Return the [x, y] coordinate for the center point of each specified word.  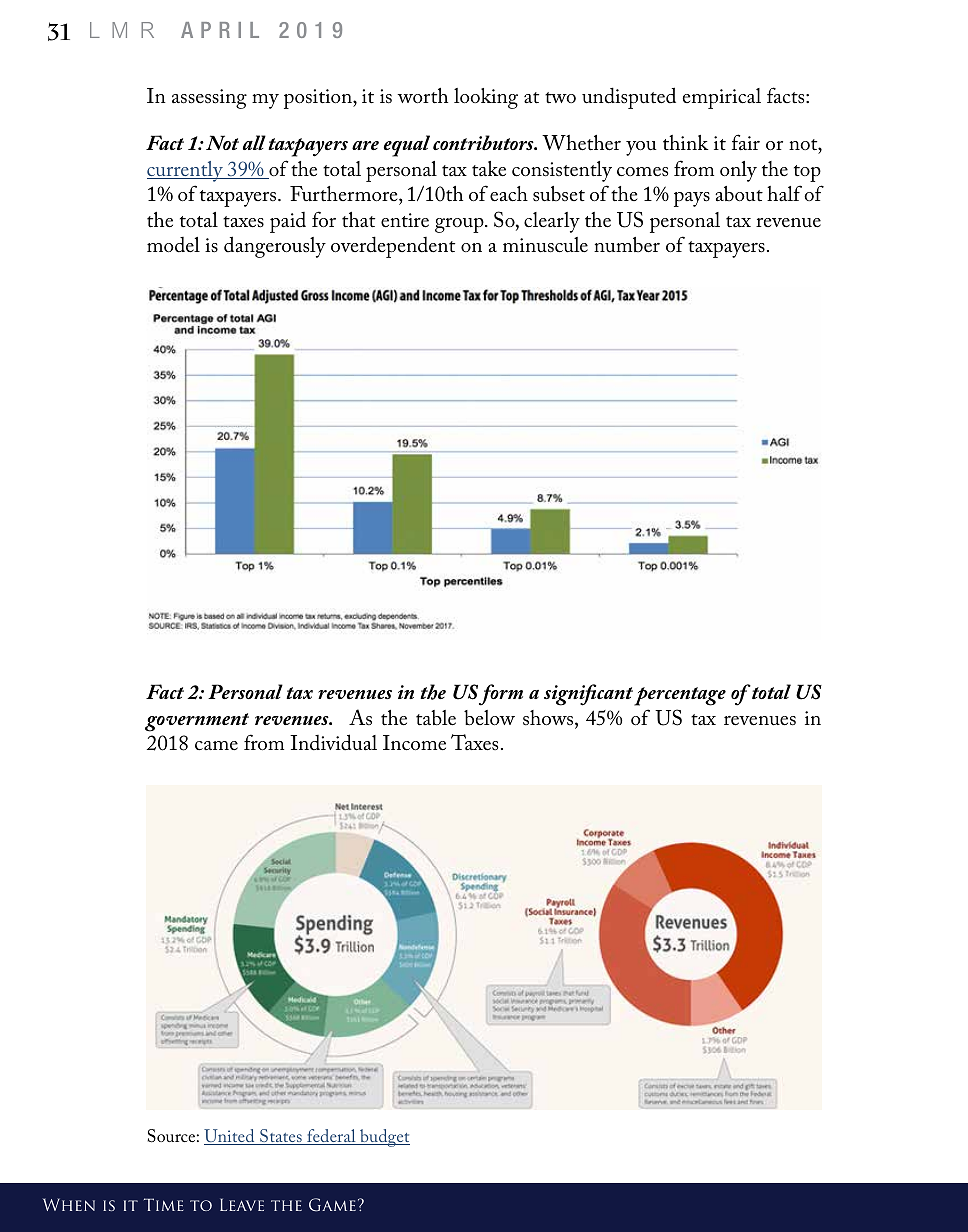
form [501, 695]
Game [332, 1205]
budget [384, 1138]
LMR [122, 30]
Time [163, 1204]
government [197, 722]
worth [422, 96]
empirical [722, 98]
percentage [680, 696]
